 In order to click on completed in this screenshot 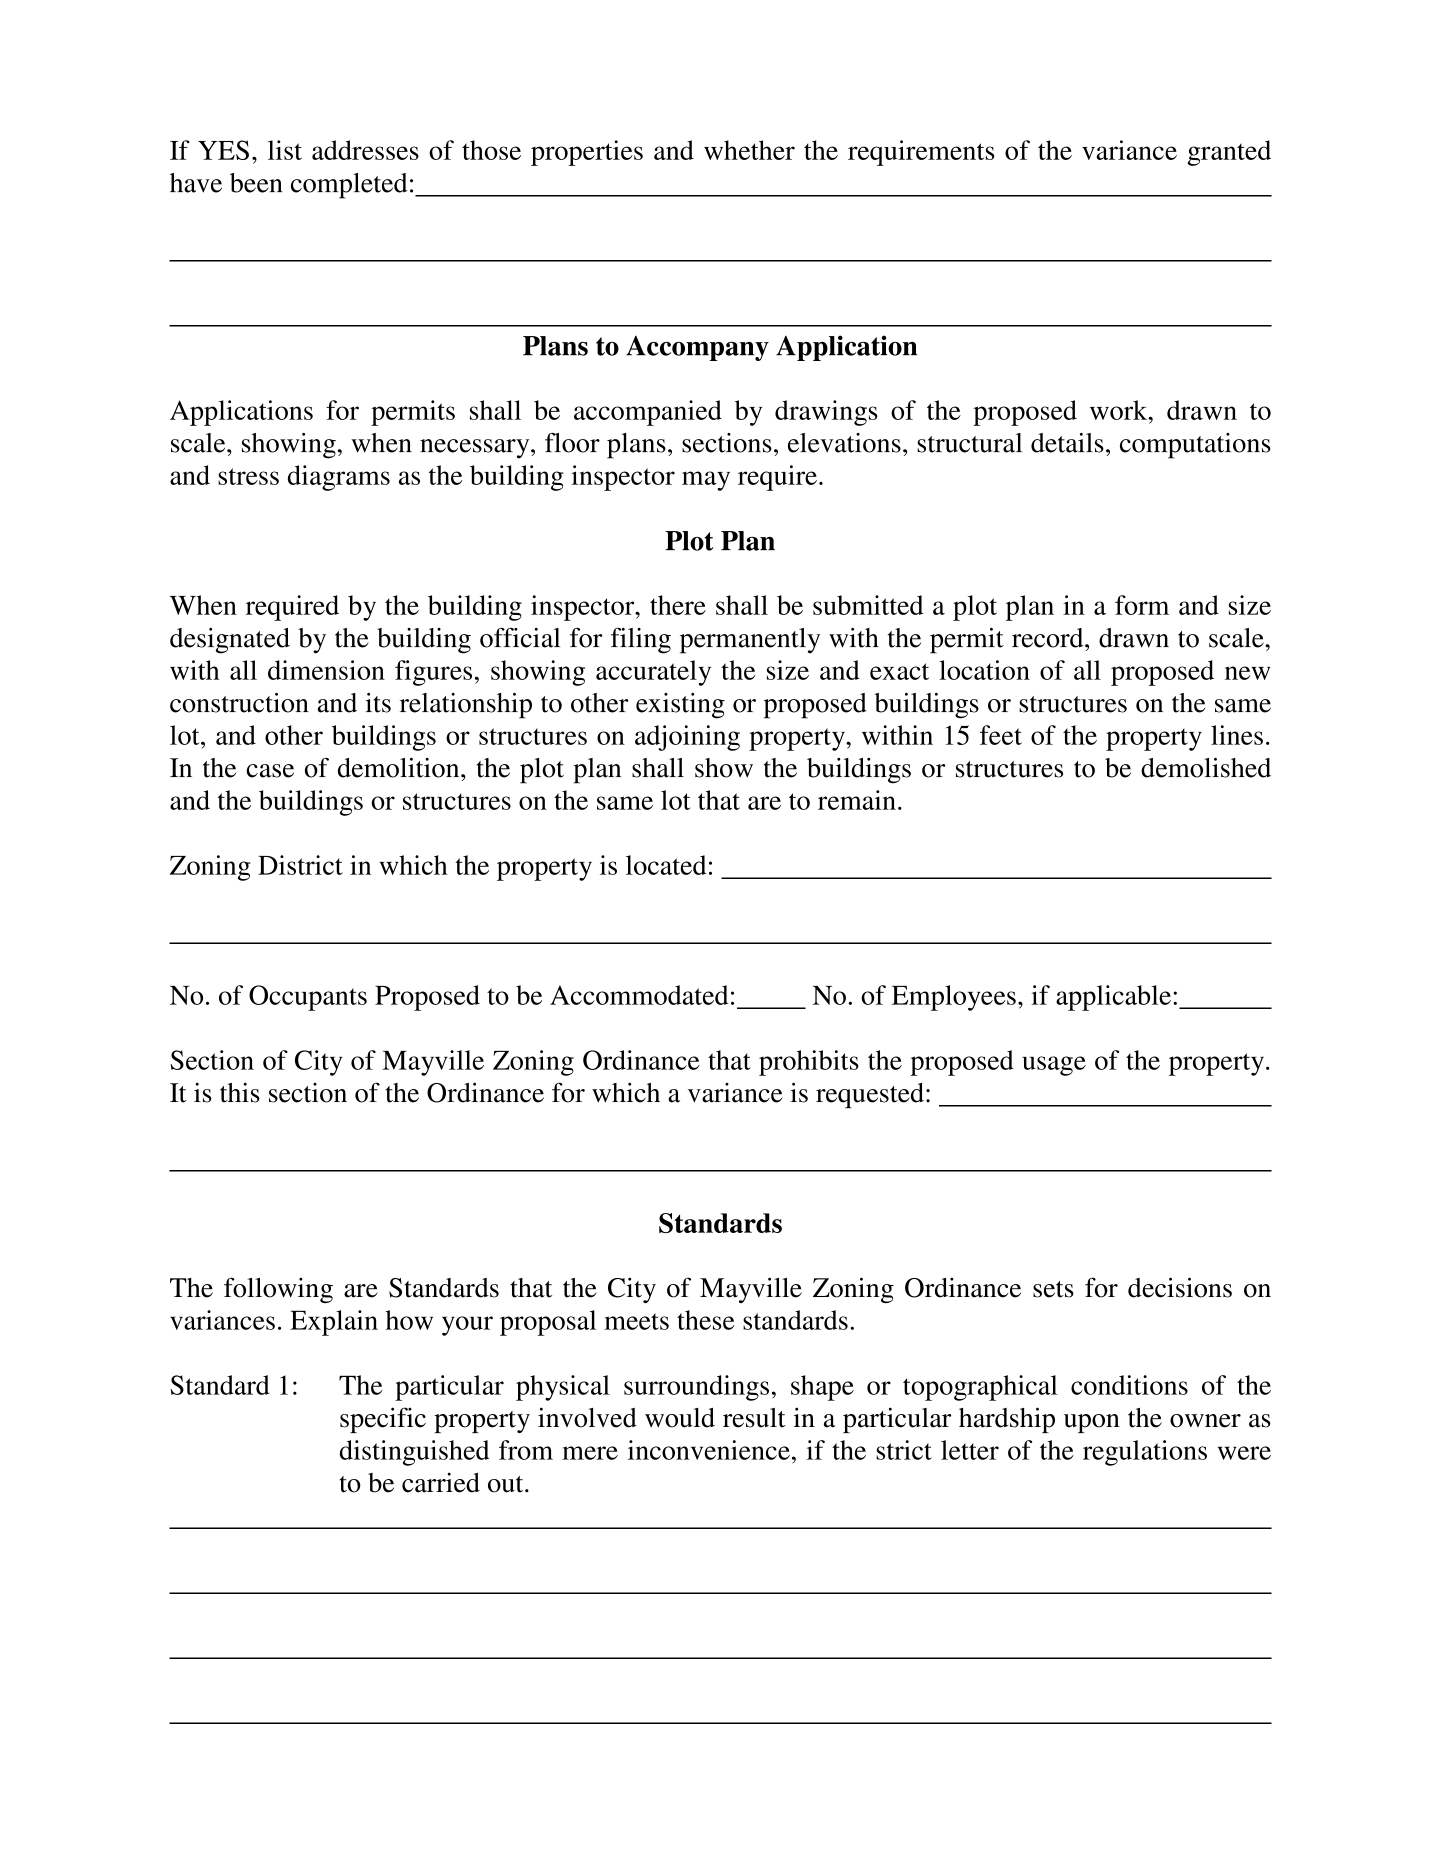, I will do `click(349, 186)`.
